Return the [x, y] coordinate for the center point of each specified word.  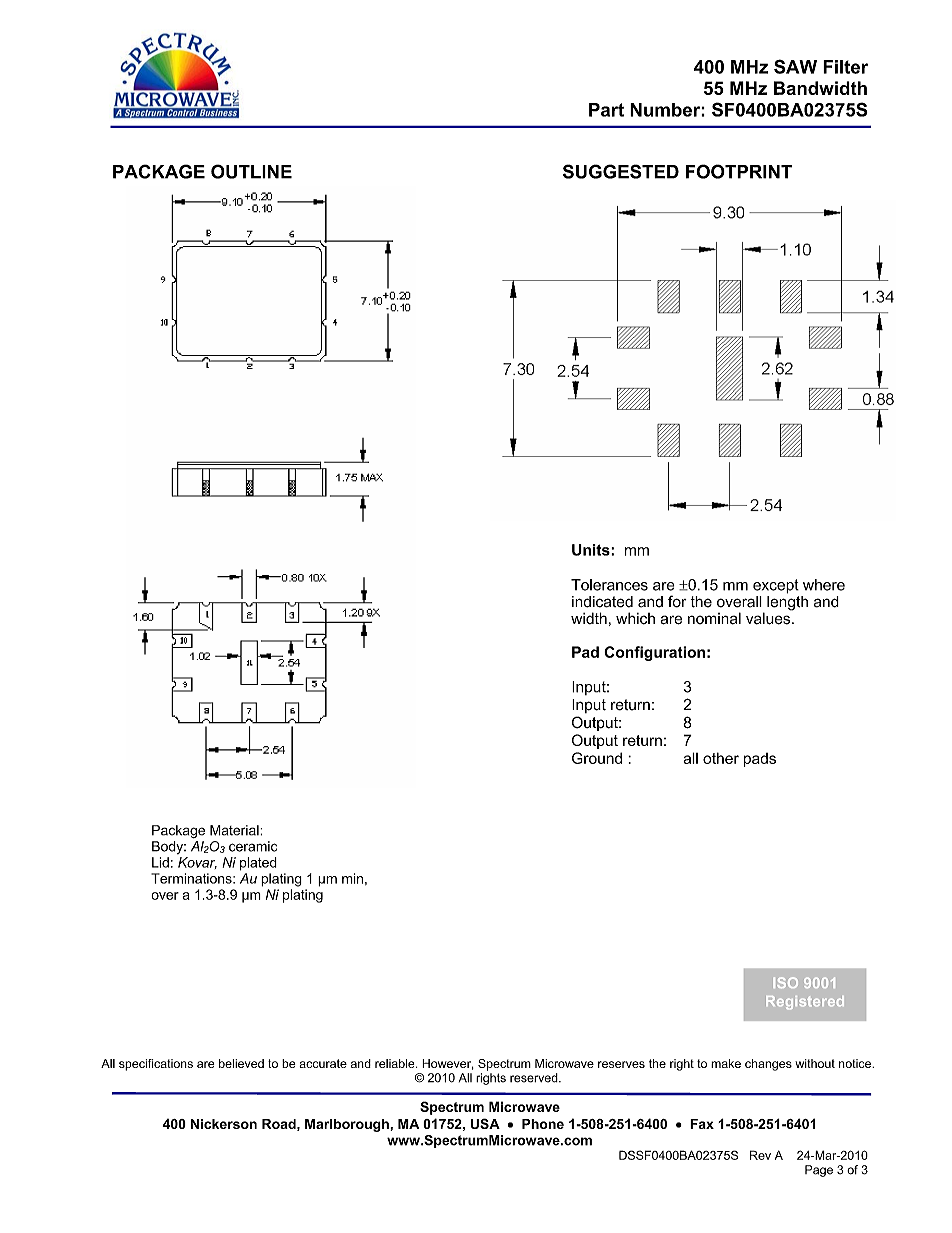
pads [760, 760]
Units [592, 550]
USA [485, 1123]
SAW [795, 66]
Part [606, 110]
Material [235, 830]
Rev [760, 1155]
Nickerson [224, 1124]
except [776, 586]
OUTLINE [251, 171]
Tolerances [609, 585]
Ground [597, 758]
